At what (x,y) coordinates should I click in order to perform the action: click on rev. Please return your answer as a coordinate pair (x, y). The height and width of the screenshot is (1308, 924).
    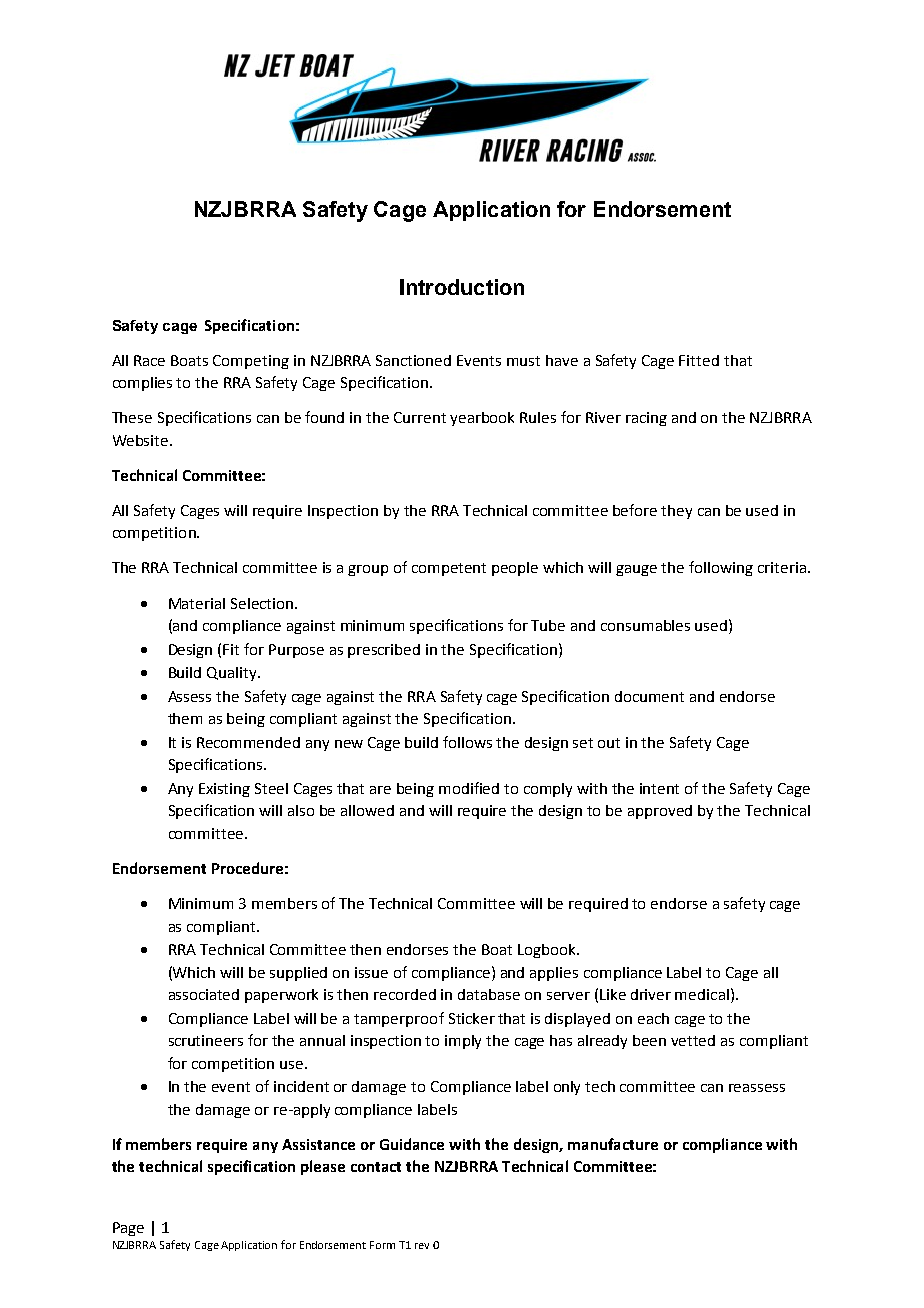
    Looking at the image, I should click on (422, 1246).
